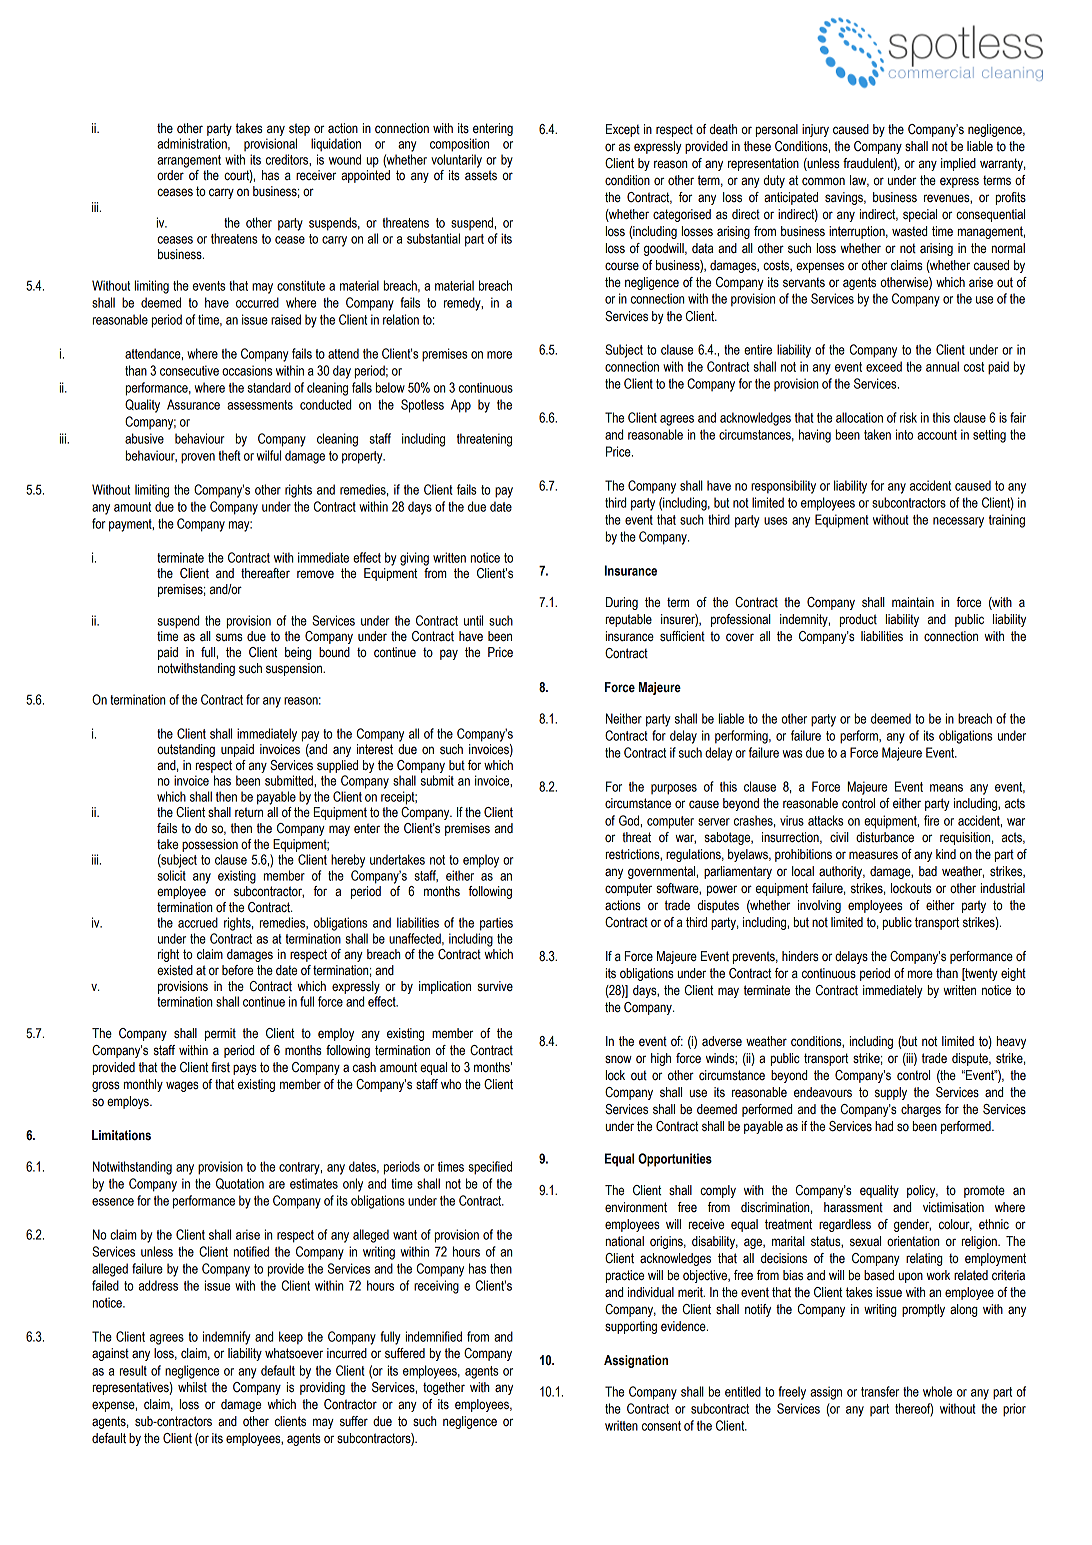 This screenshot has width=1092, height=1545. I want to click on maintain, so click(913, 602).
